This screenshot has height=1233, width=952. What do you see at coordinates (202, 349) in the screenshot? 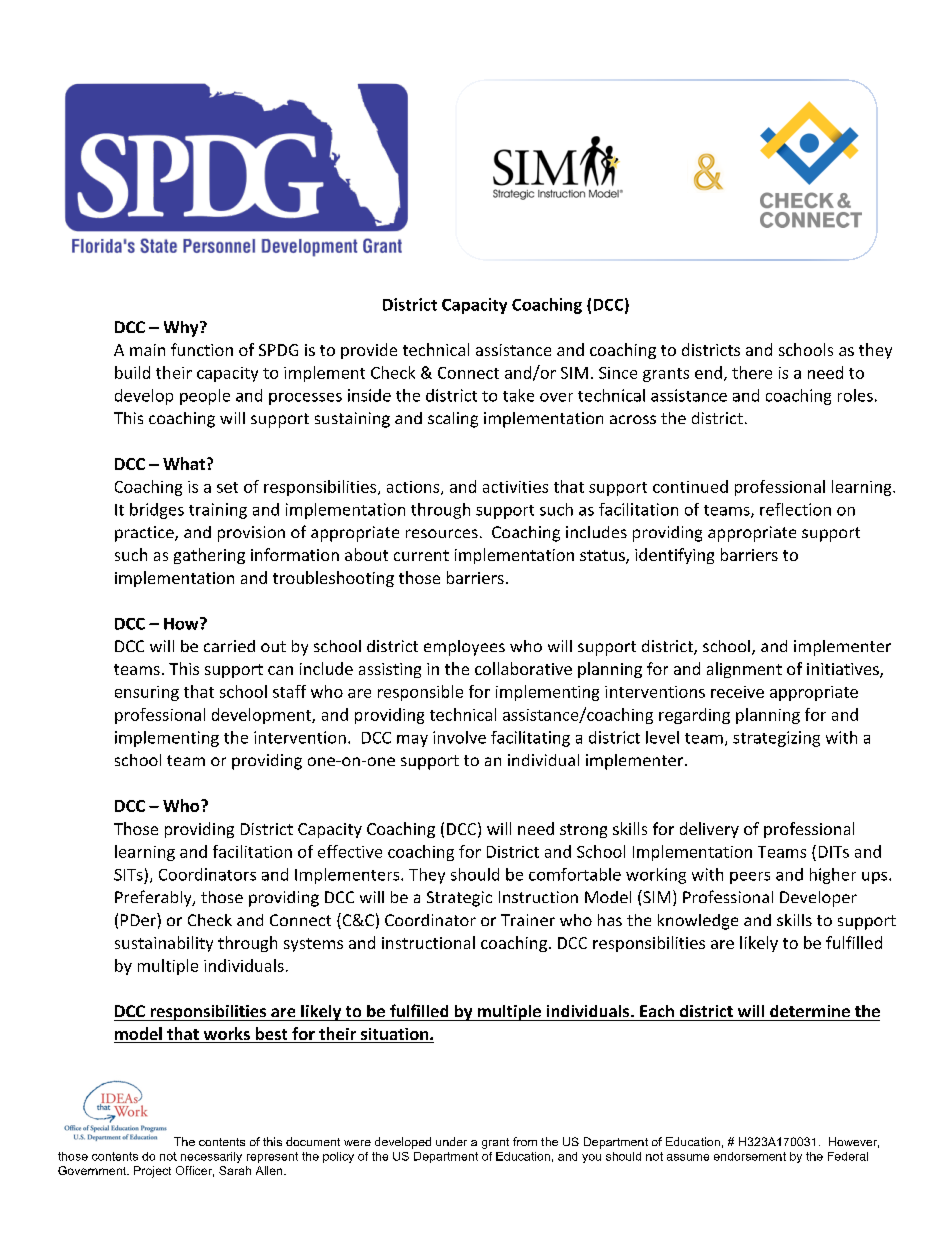
I see `function` at bounding box center [202, 349].
